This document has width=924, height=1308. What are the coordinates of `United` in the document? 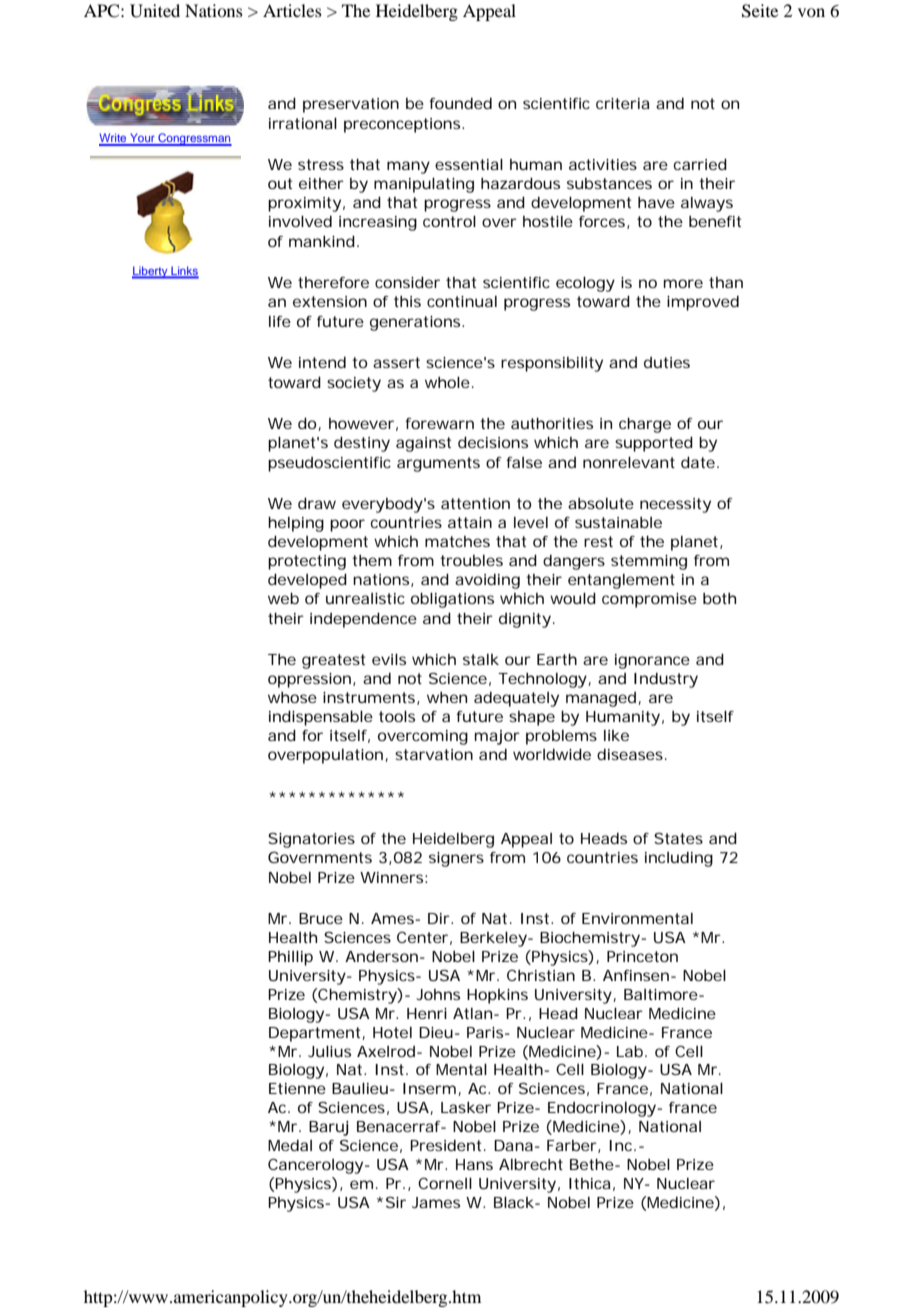 It's located at (155, 11).
